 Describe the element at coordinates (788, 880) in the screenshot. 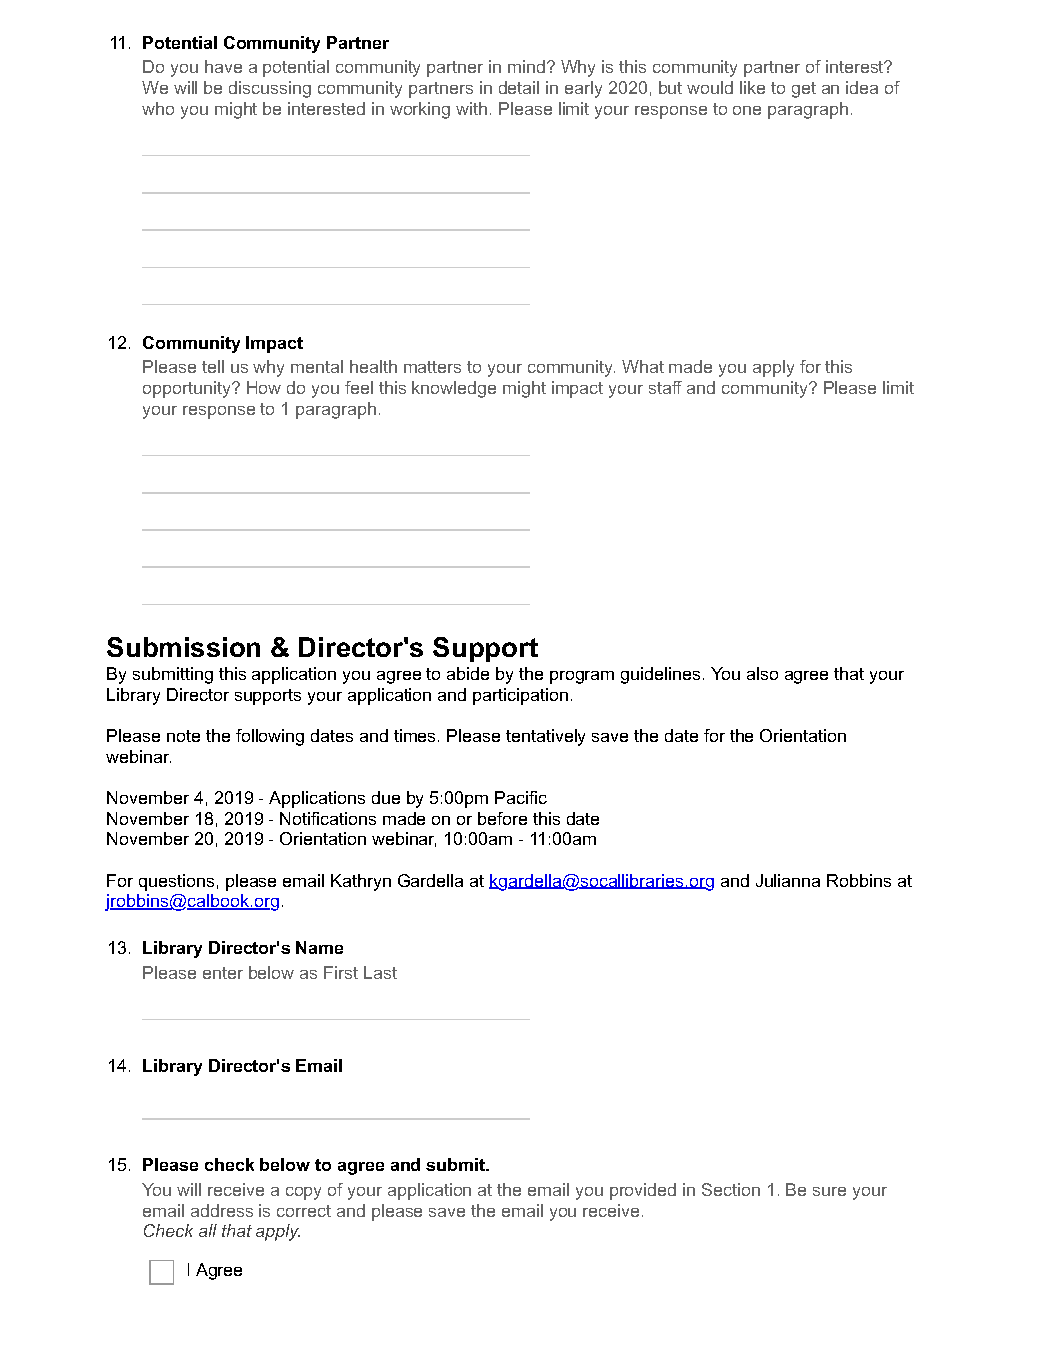

I see `Julianna` at that location.
